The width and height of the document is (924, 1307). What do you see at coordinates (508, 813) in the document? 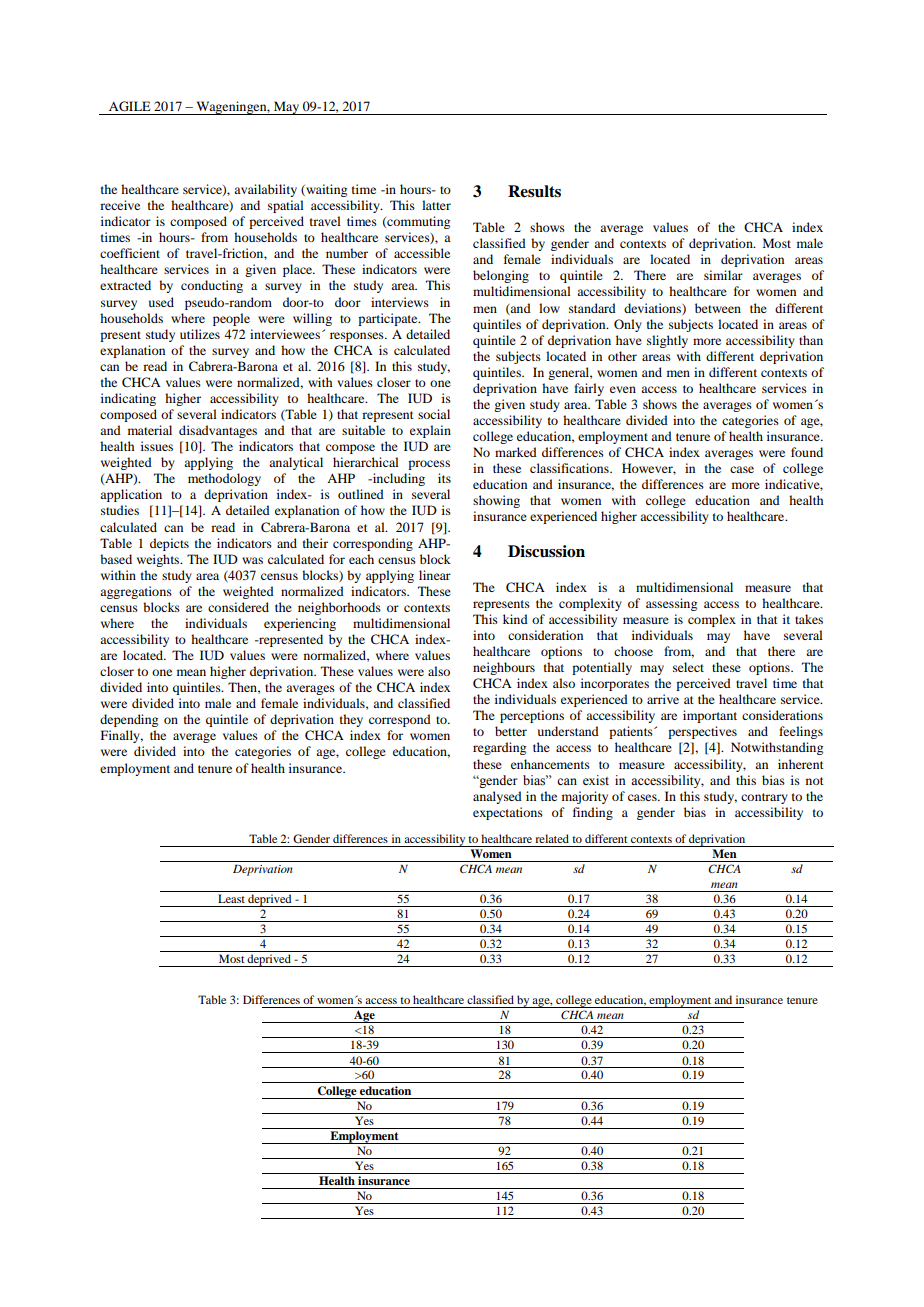
I see `expectations` at bounding box center [508, 813].
